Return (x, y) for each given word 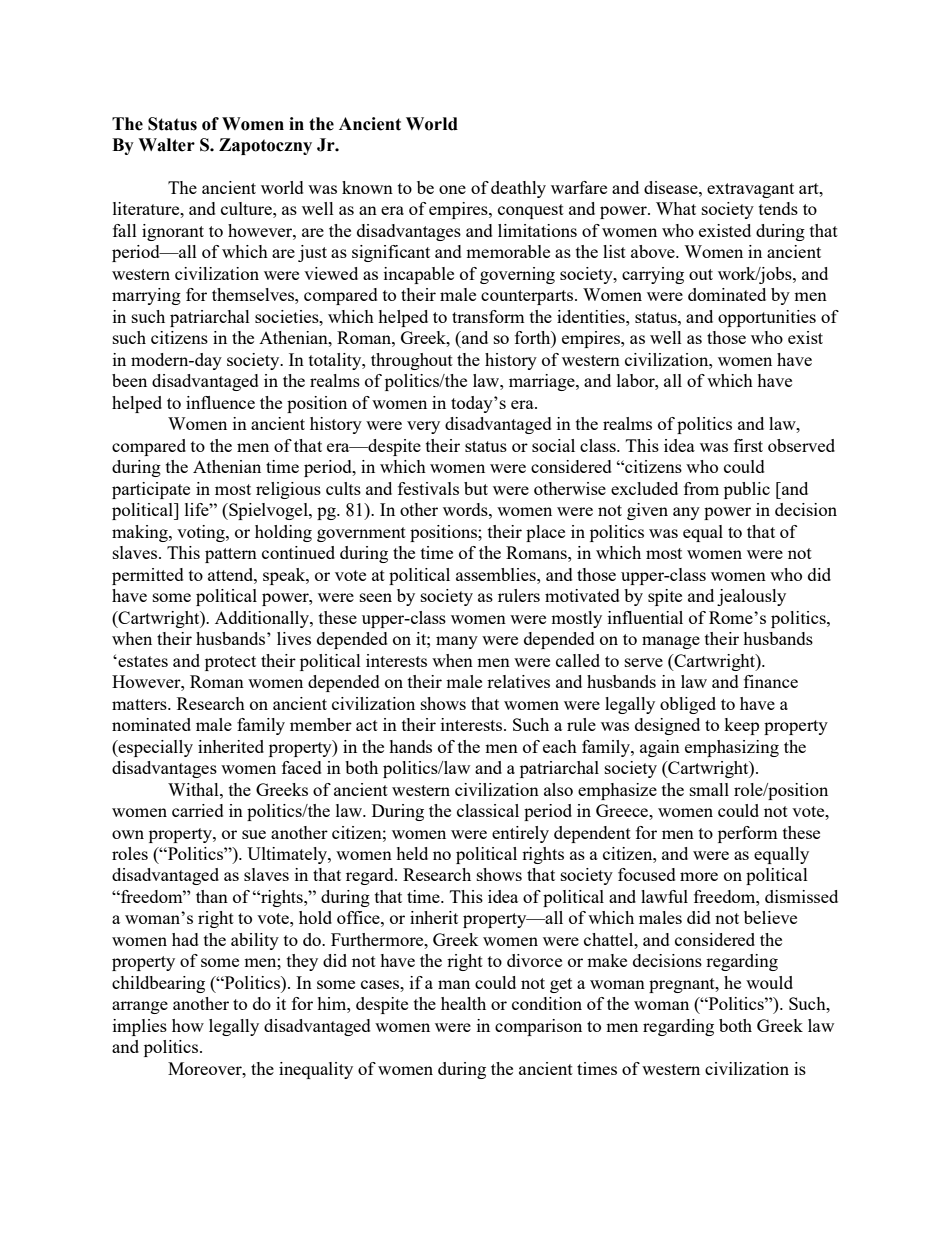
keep (741, 726)
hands (410, 746)
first (748, 445)
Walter (166, 145)
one (452, 189)
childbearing (158, 984)
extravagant (750, 190)
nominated (151, 724)
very (423, 427)
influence (220, 402)
